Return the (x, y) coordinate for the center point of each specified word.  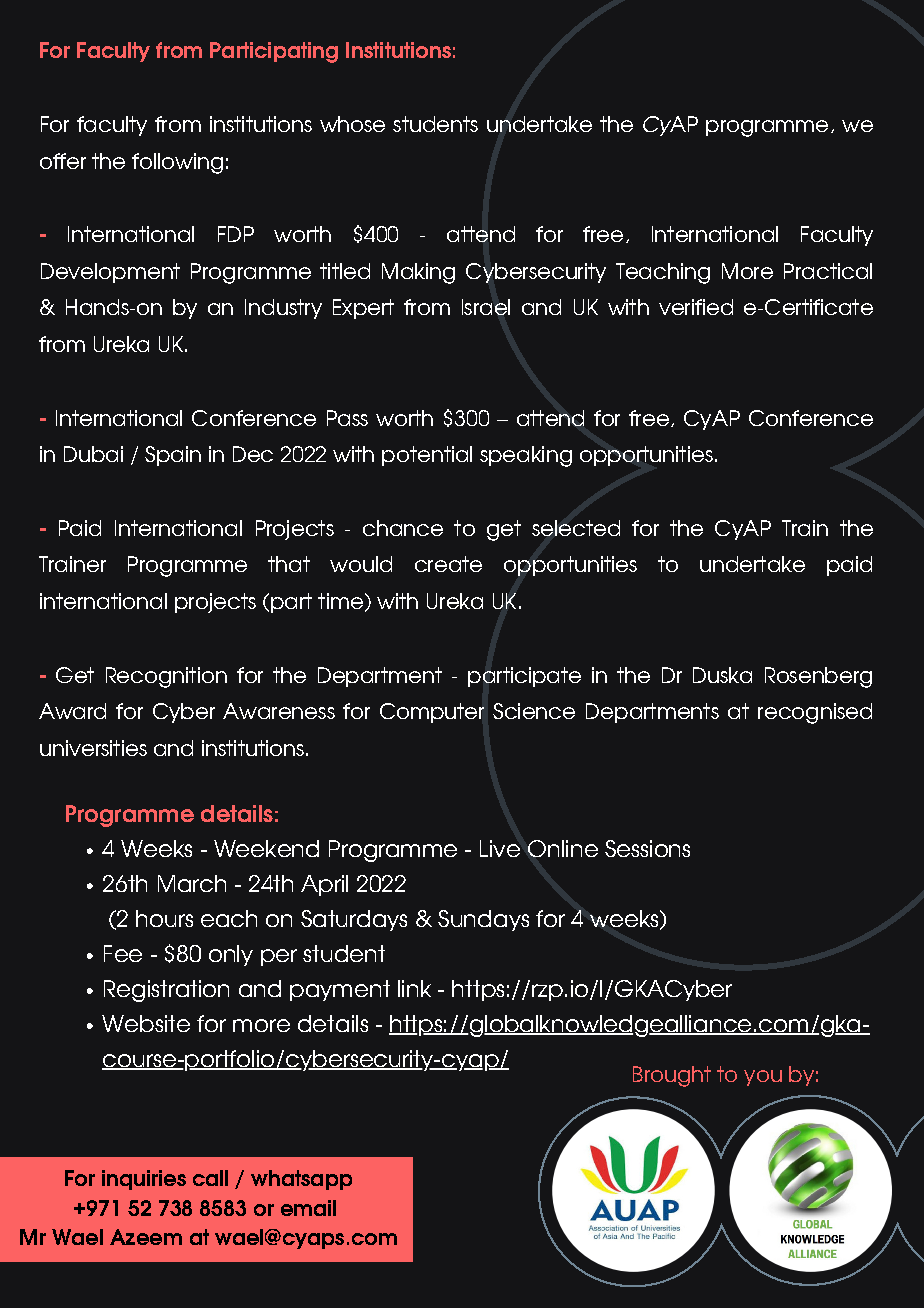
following (177, 163)
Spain (173, 456)
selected (576, 528)
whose (352, 124)
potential (427, 456)
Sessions (647, 848)
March (192, 883)
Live (500, 848)
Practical (828, 271)
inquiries (144, 1180)
